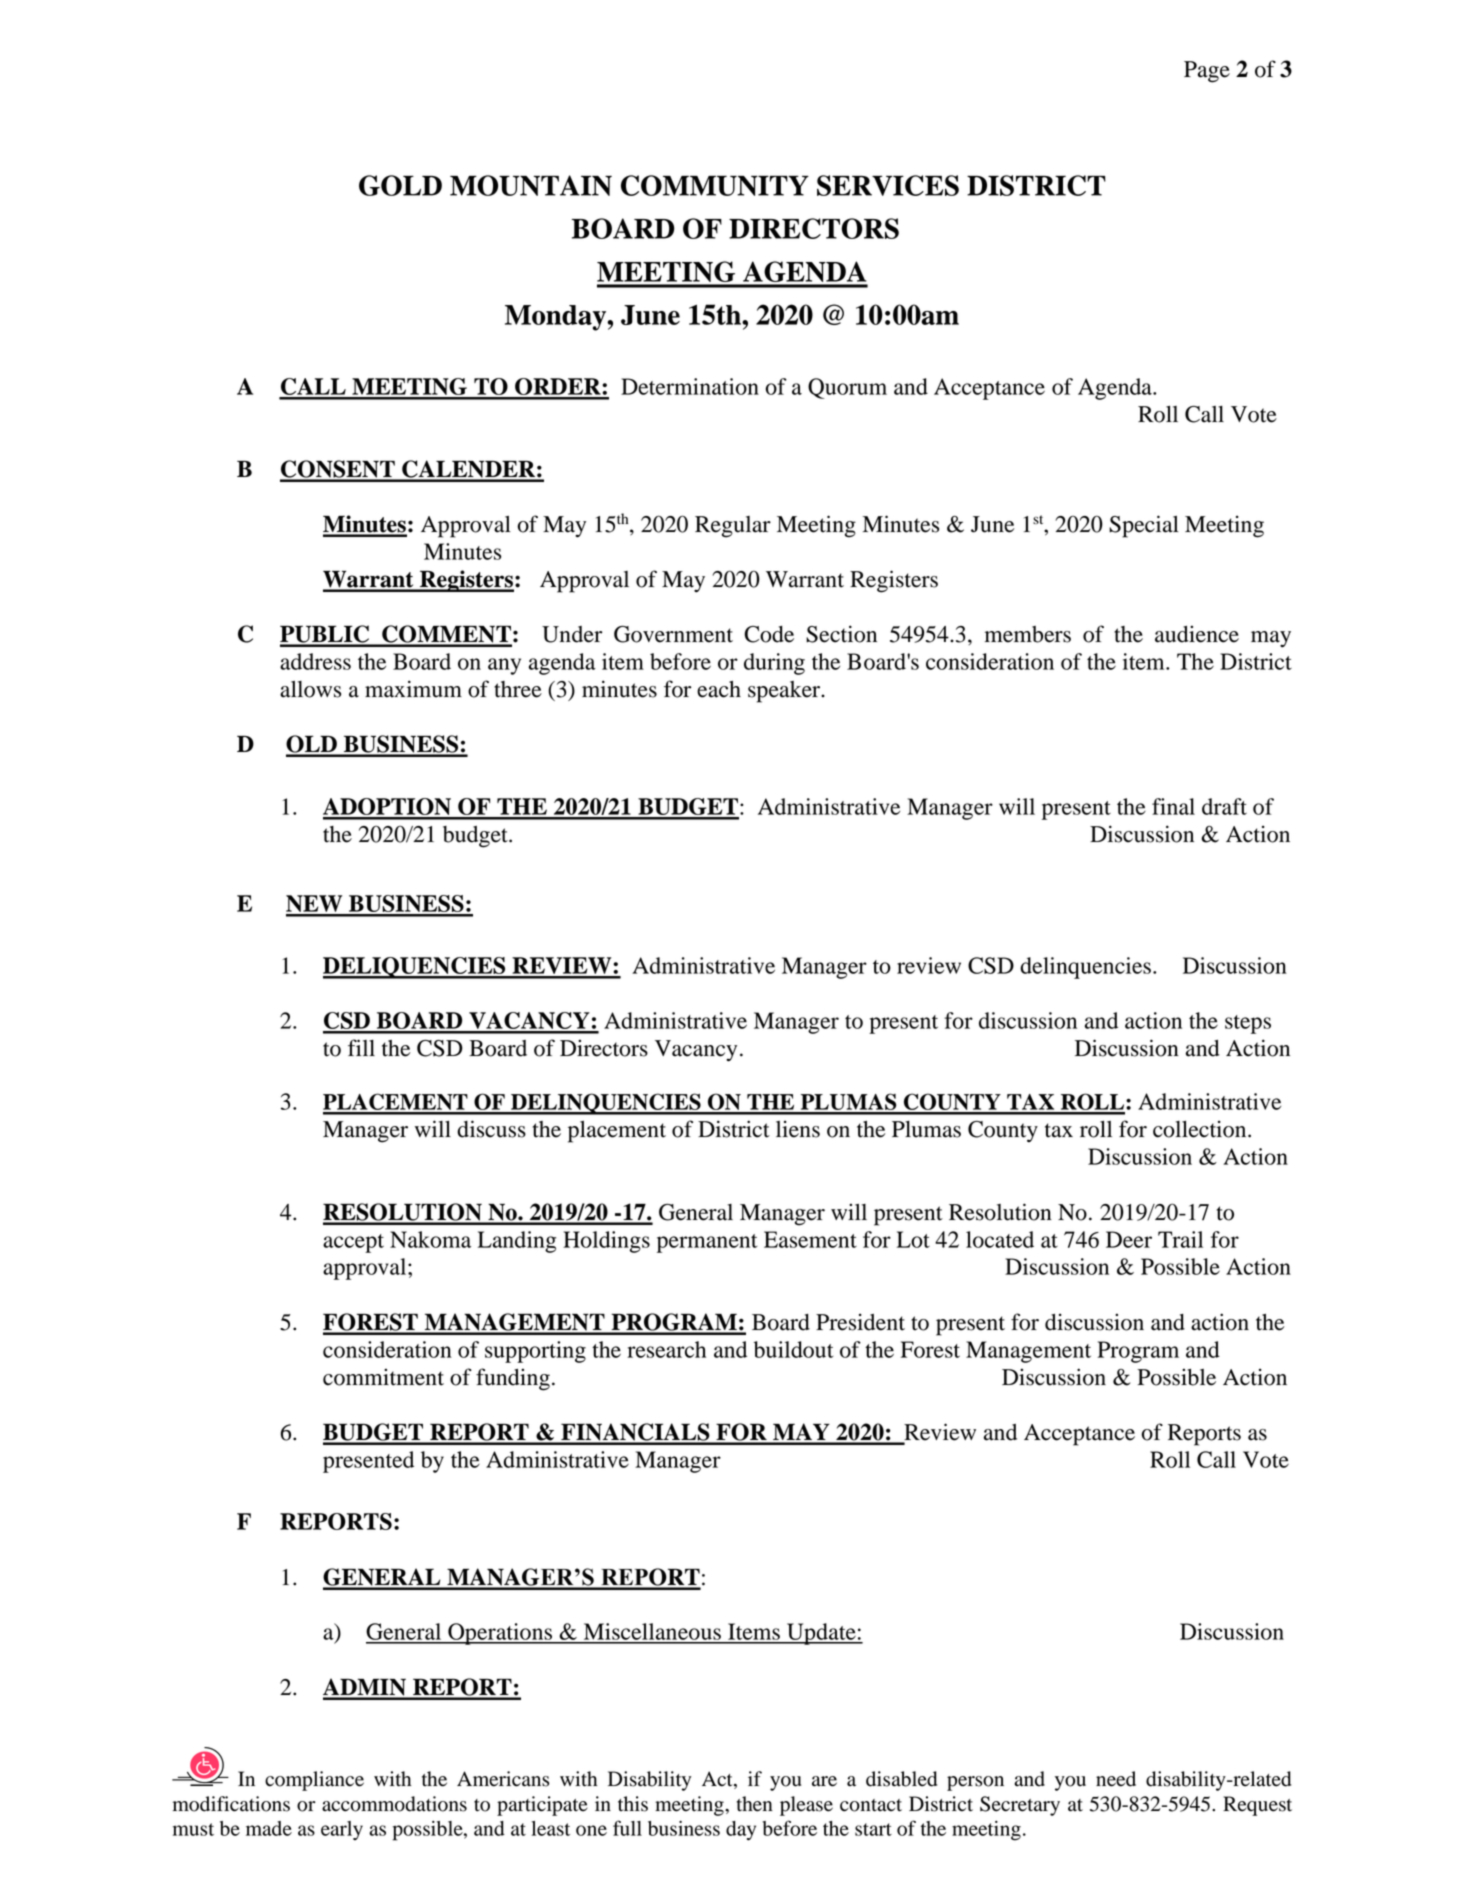  I want to click on fill, so click(361, 1047).
